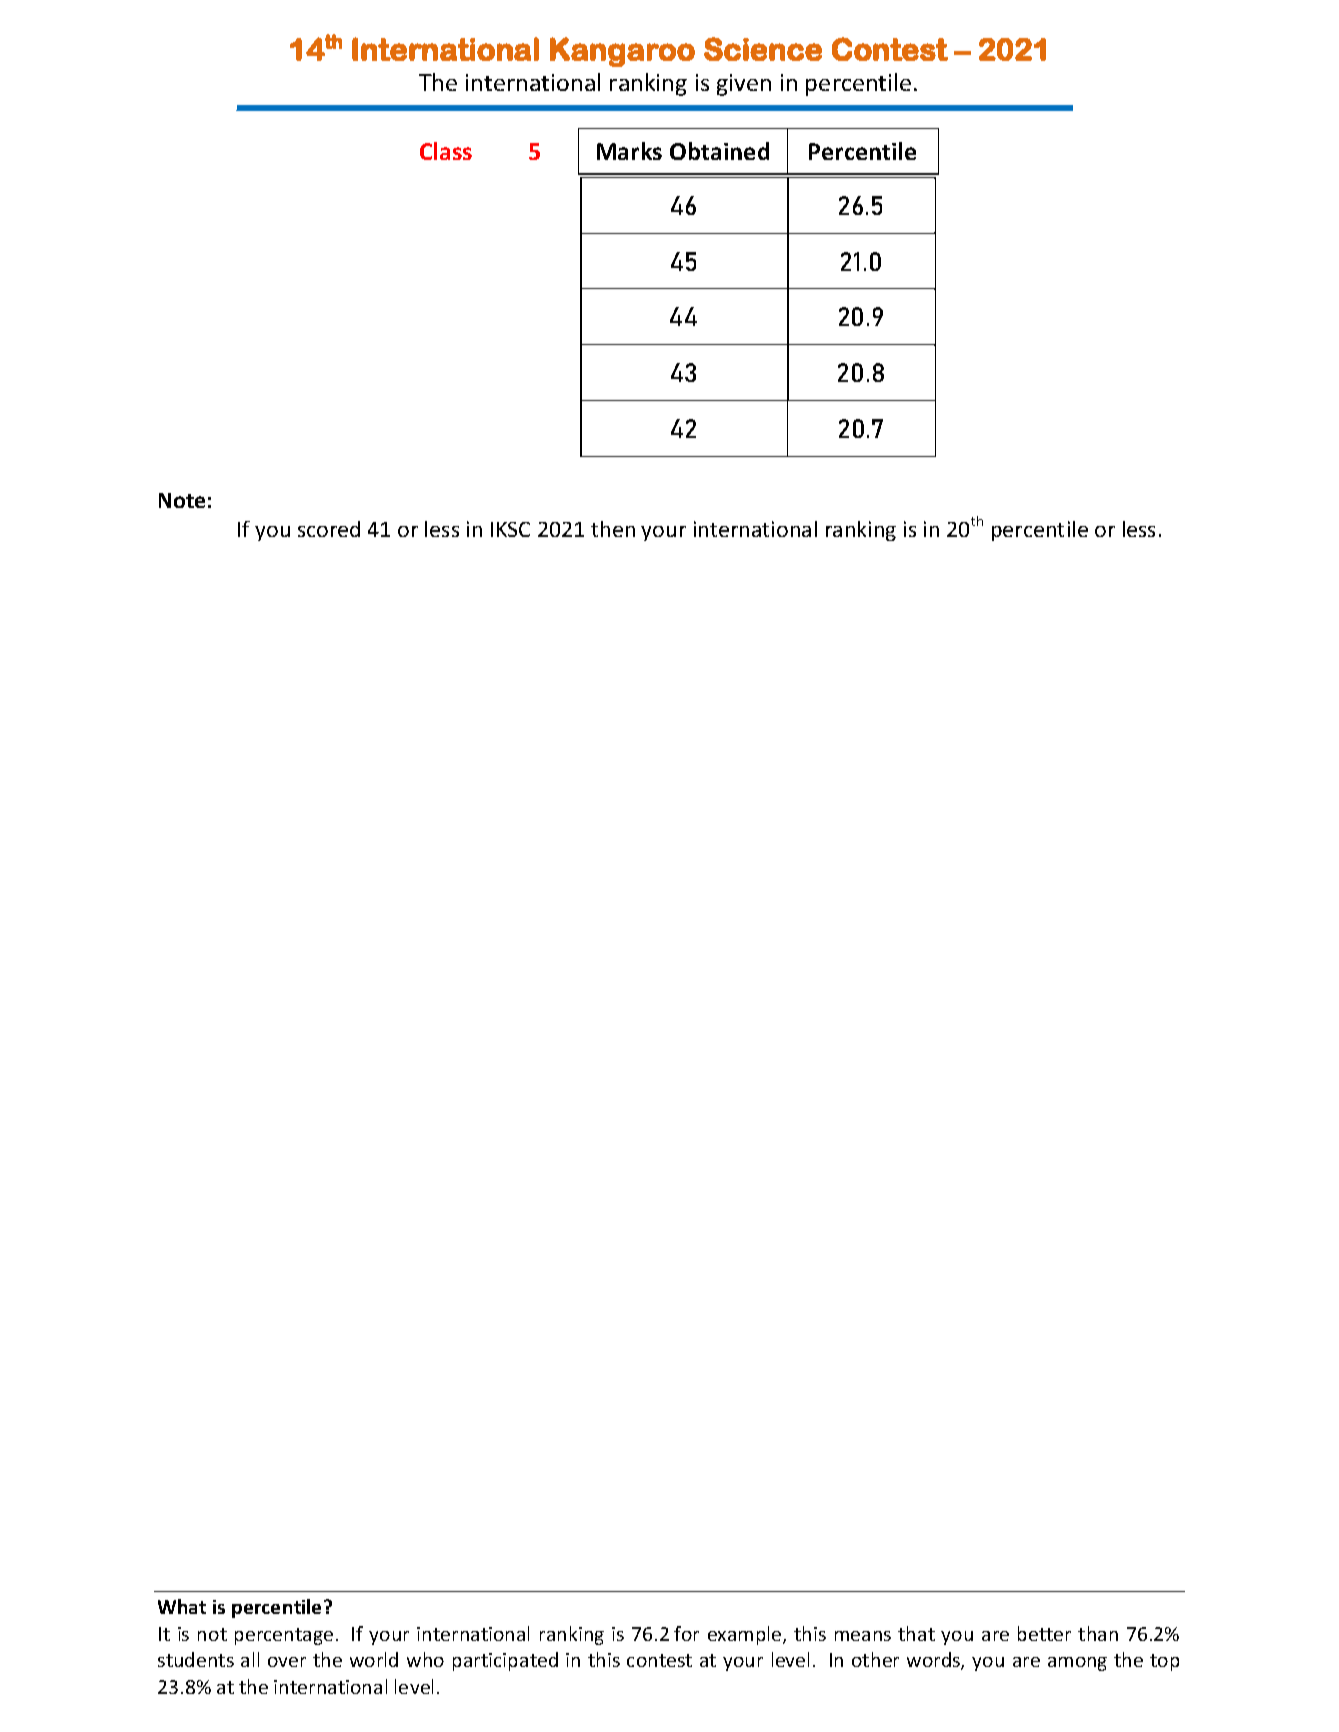  I want to click on Obtained, so click(719, 151).
